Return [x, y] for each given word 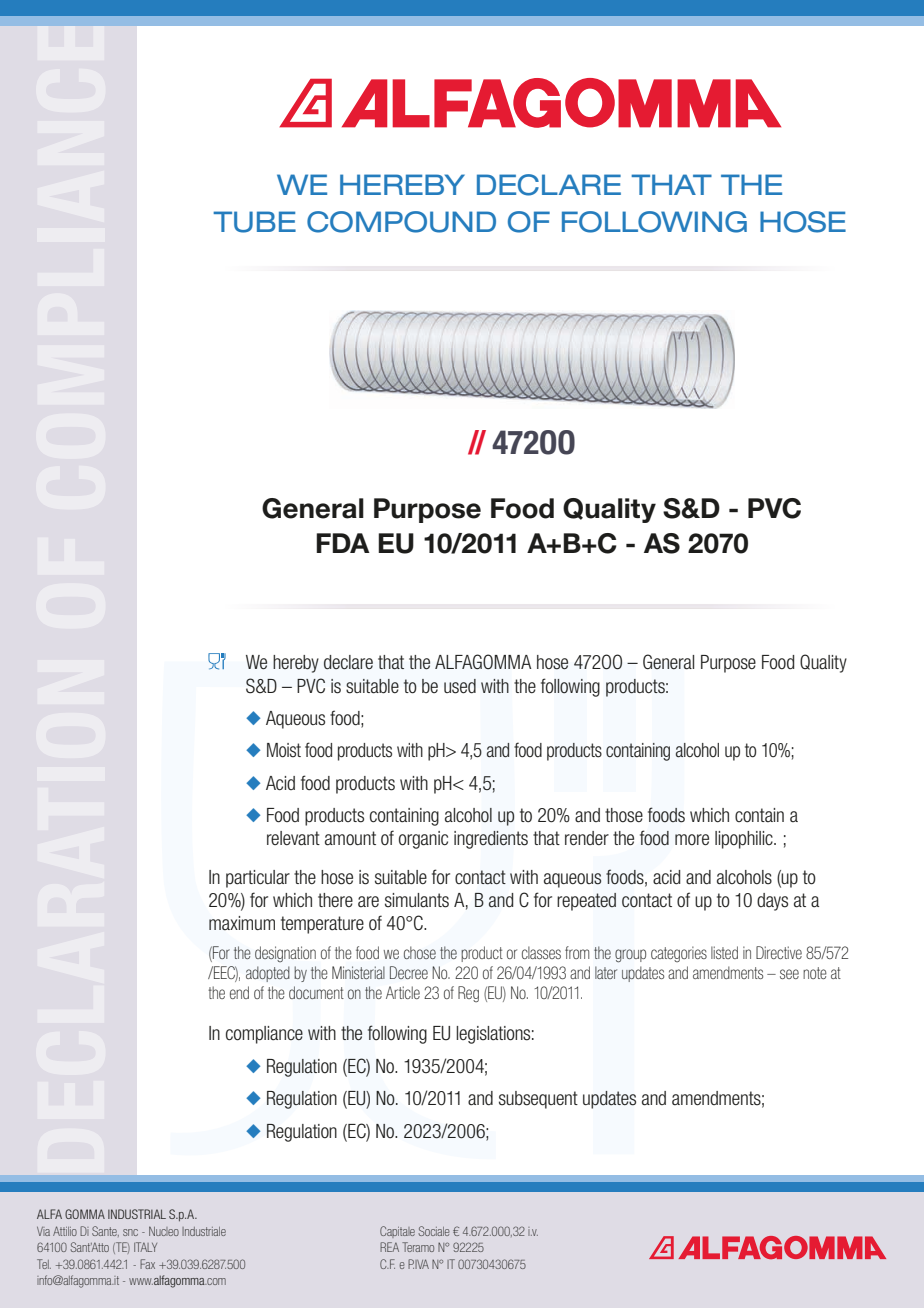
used [460, 686]
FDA [343, 543]
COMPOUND [401, 222]
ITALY [145, 1247]
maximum [242, 923]
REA [389, 1247]
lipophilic [745, 840]
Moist [284, 750]
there [335, 900]
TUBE [254, 222]
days [772, 902]
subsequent [538, 1100]
